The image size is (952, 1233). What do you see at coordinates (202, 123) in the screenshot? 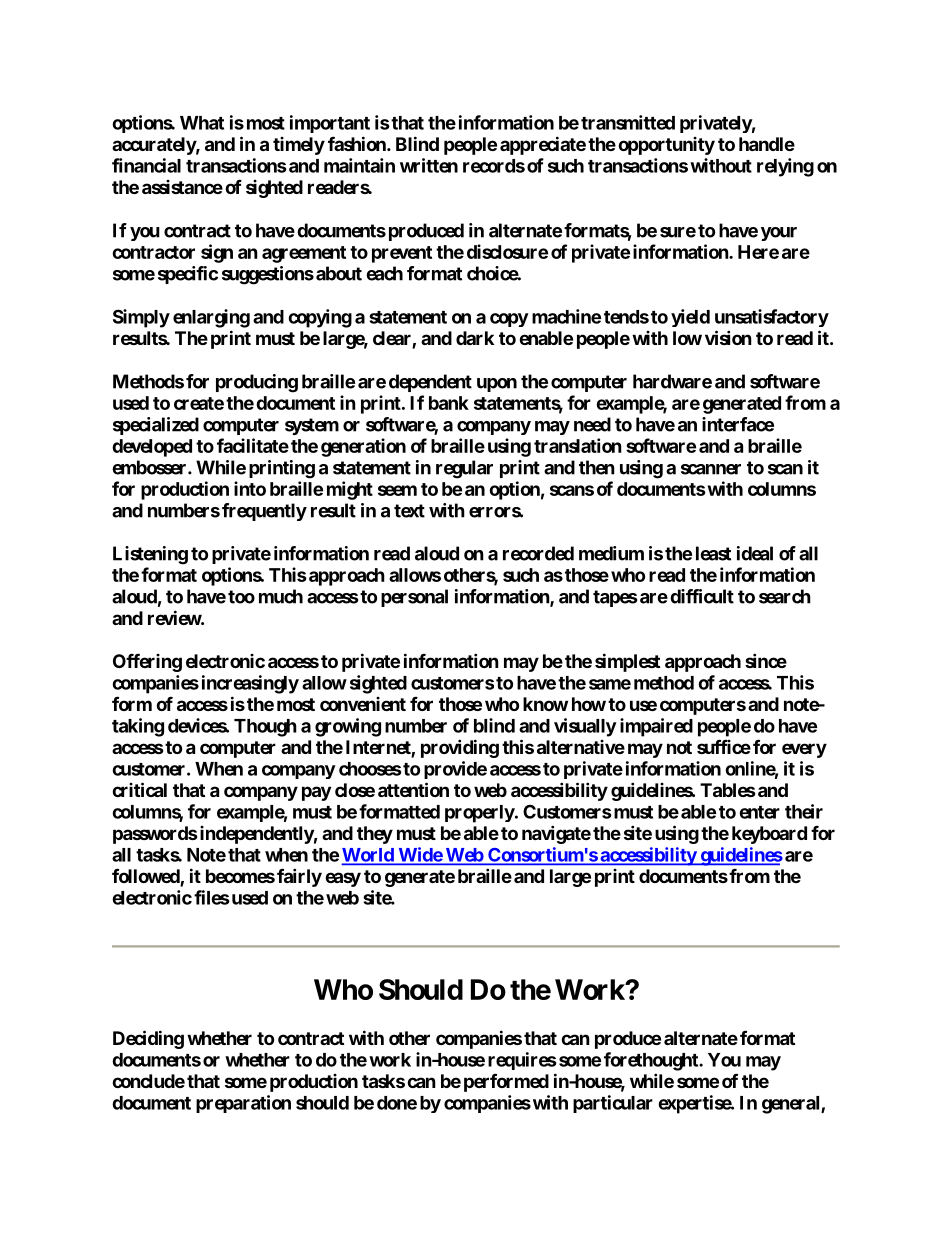
I see `What` at bounding box center [202, 123].
